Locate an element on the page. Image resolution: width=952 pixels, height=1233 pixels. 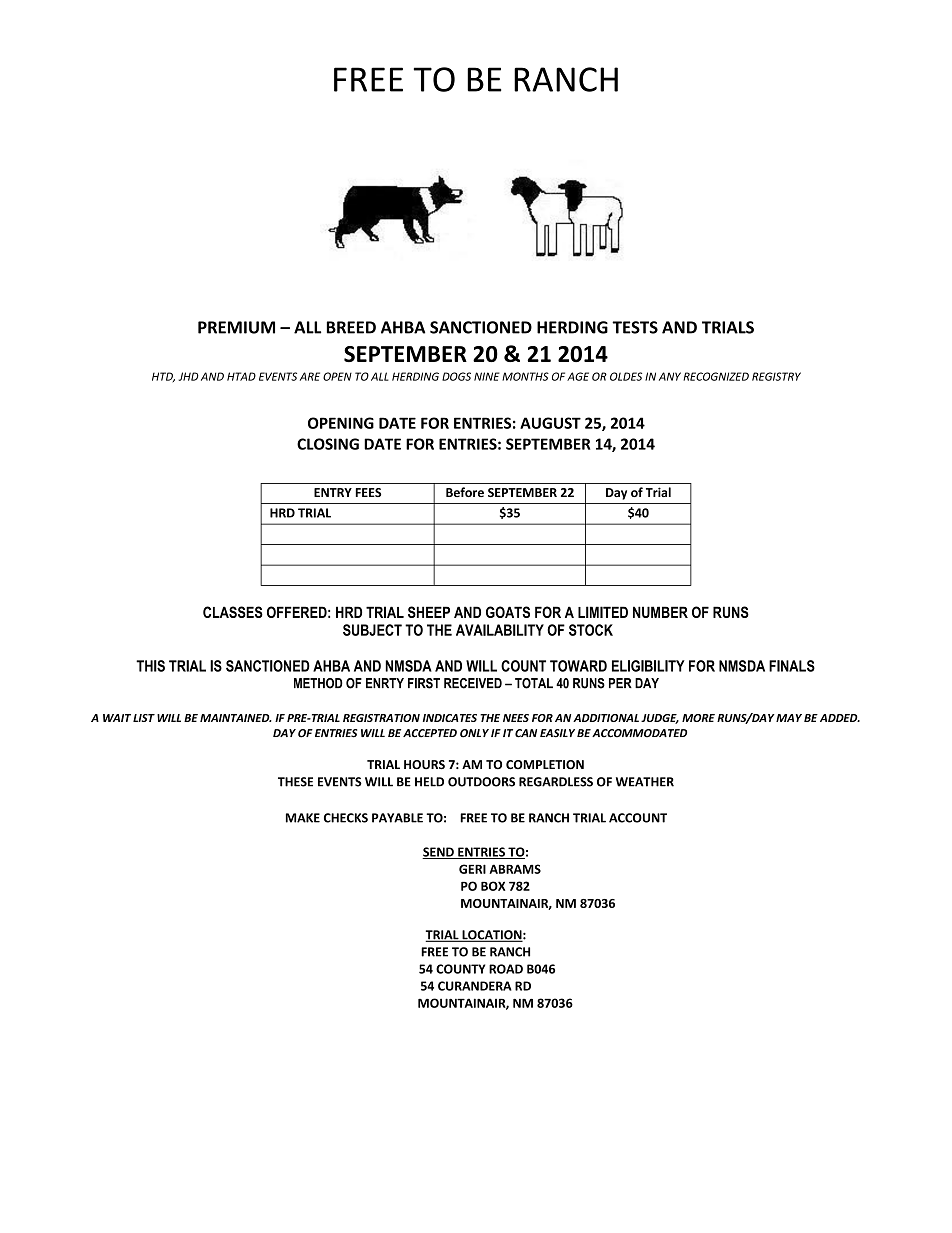
Before is located at coordinates (465, 492).
